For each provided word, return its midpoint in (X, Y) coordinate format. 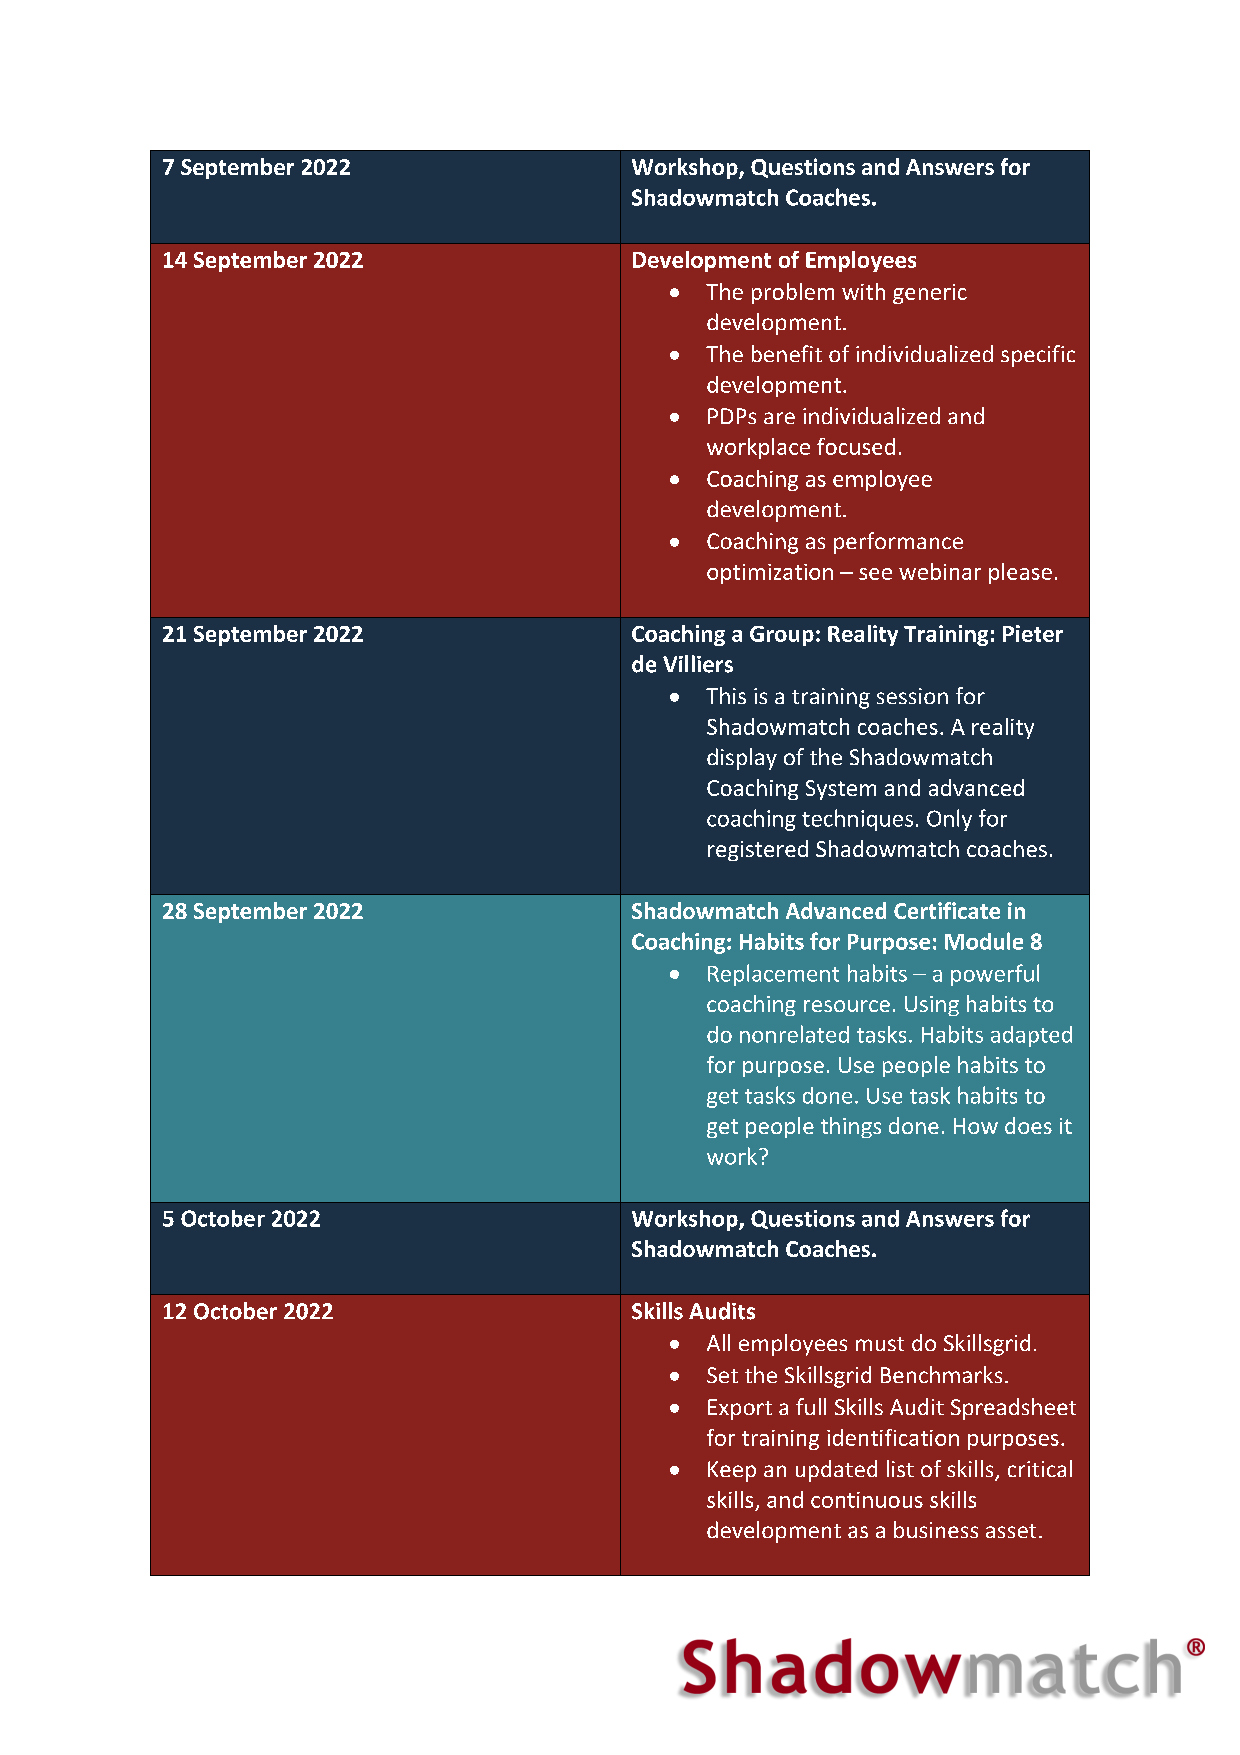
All (718, 1342)
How (976, 1126)
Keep (732, 1471)
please (1020, 573)
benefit (787, 353)
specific (1038, 356)
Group (782, 636)
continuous (867, 1500)
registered (758, 850)
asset (1011, 1531)
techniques (857, 820)
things (851, 1127)
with (863, 291)
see (875, 574)
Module (984, 941)
